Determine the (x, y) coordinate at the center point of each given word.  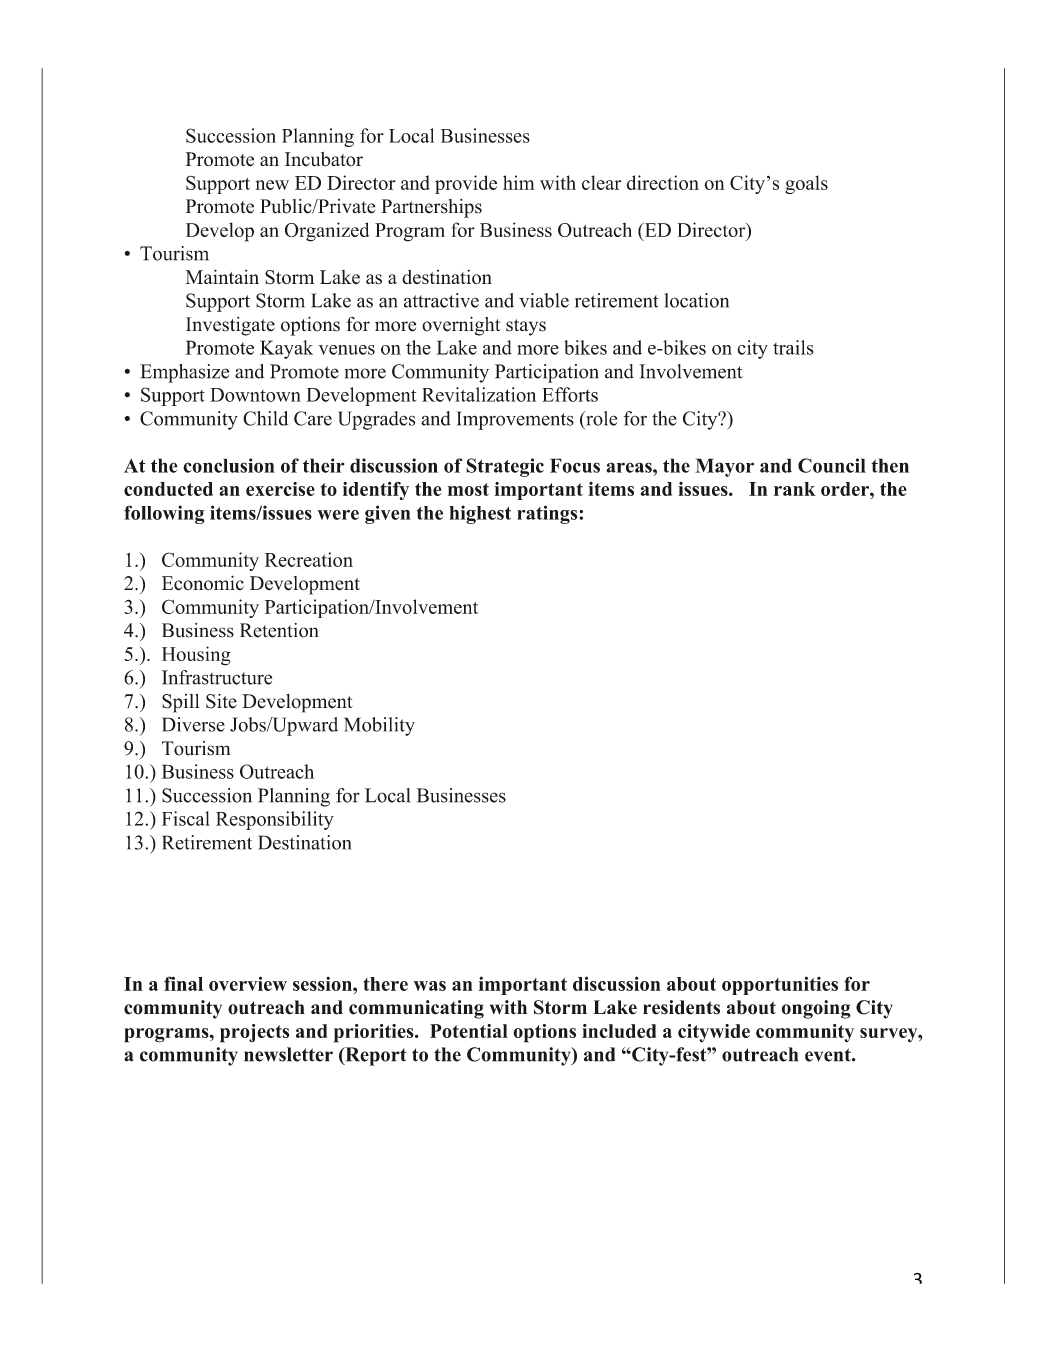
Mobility (379, 726)
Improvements (515, 420)
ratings (548, 514)
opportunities (780, 985)
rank (795, 489)
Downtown (255, 395)
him (519, 182)
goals (806, 184)
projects (254, 1033)
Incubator (324, 159)
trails (793, 347)
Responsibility (275, 820)
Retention (279, 630)
